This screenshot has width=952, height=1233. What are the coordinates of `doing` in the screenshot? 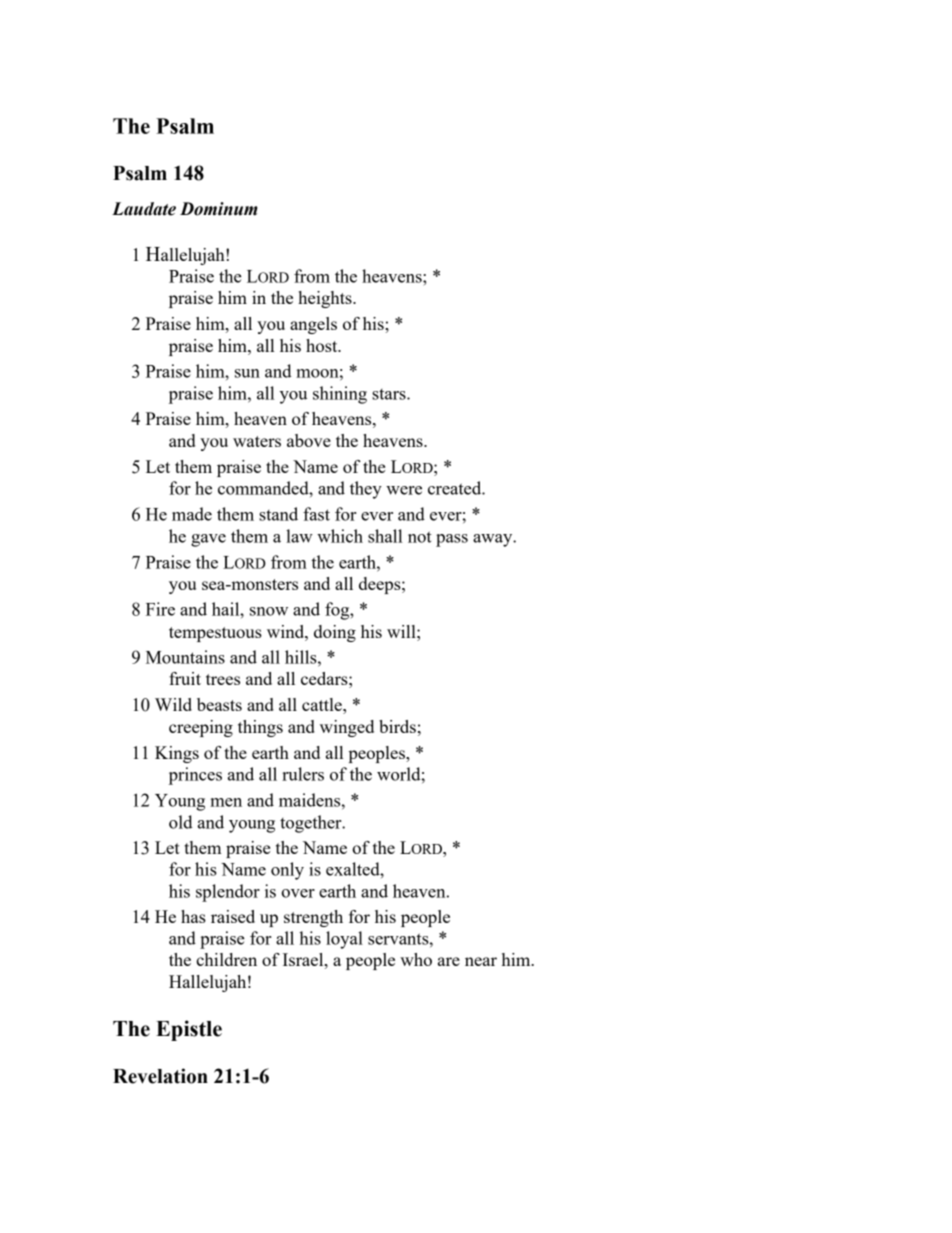 It's located at (335, 633).
